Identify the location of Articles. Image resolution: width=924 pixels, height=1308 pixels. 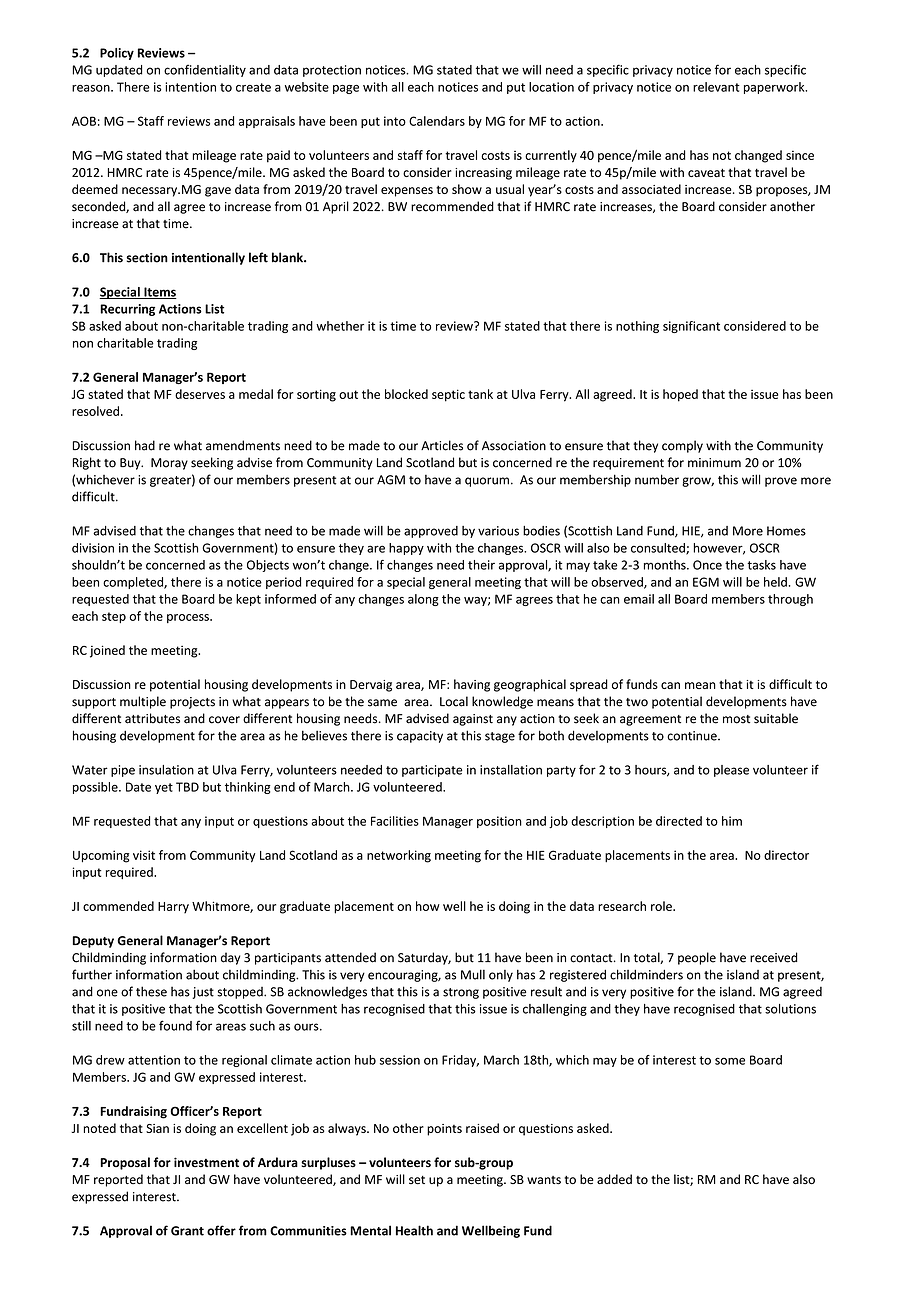
(442, 445).
